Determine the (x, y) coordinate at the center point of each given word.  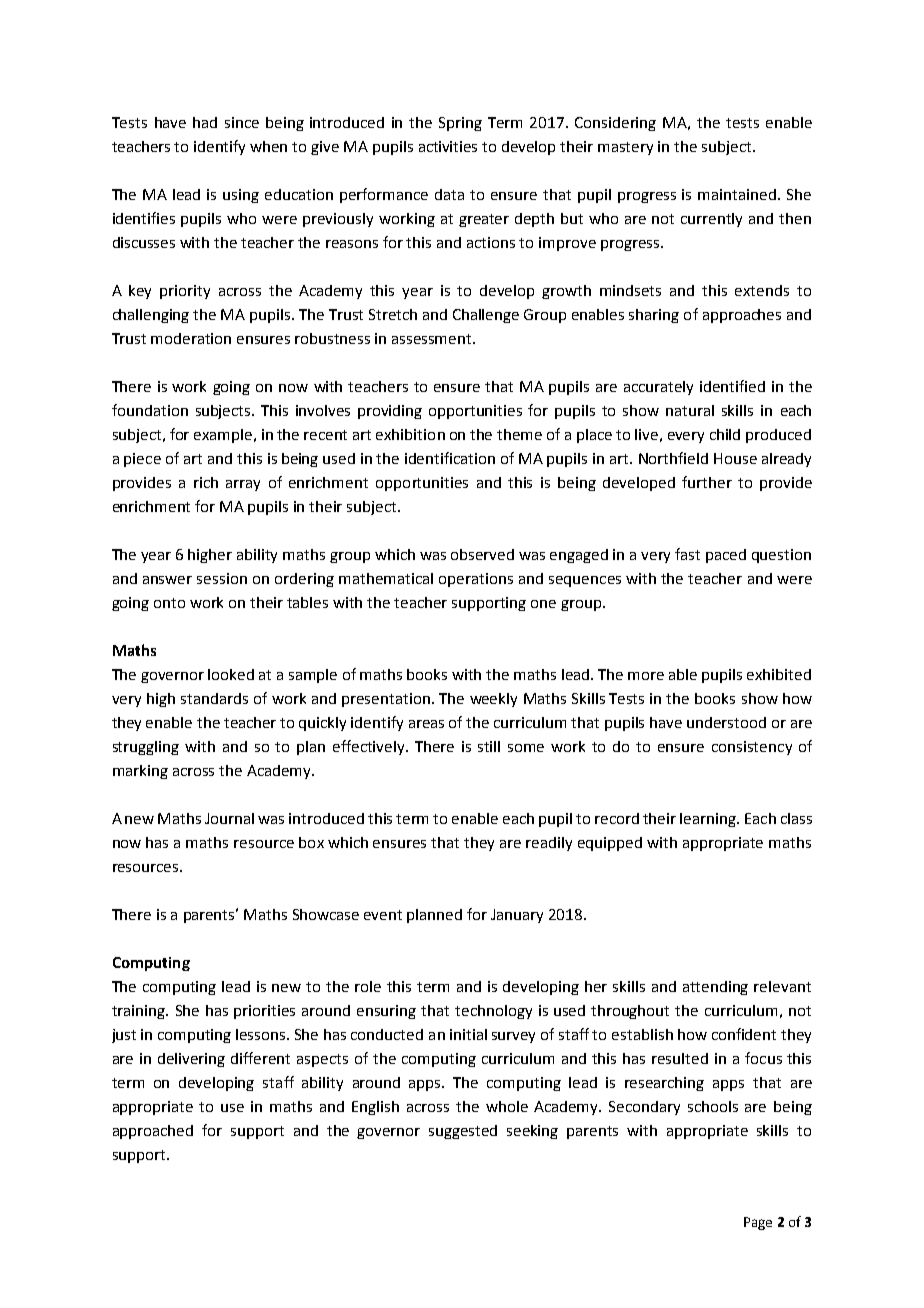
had (205, 122)
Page (758, 1223)
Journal (229, 818)
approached (153, 1132)
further (707, 482)
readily (549, 844)
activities (448, 146)
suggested (463, 1132)
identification (450, 458)
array (243, 485)
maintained (738, 194)
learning (709, 820)
